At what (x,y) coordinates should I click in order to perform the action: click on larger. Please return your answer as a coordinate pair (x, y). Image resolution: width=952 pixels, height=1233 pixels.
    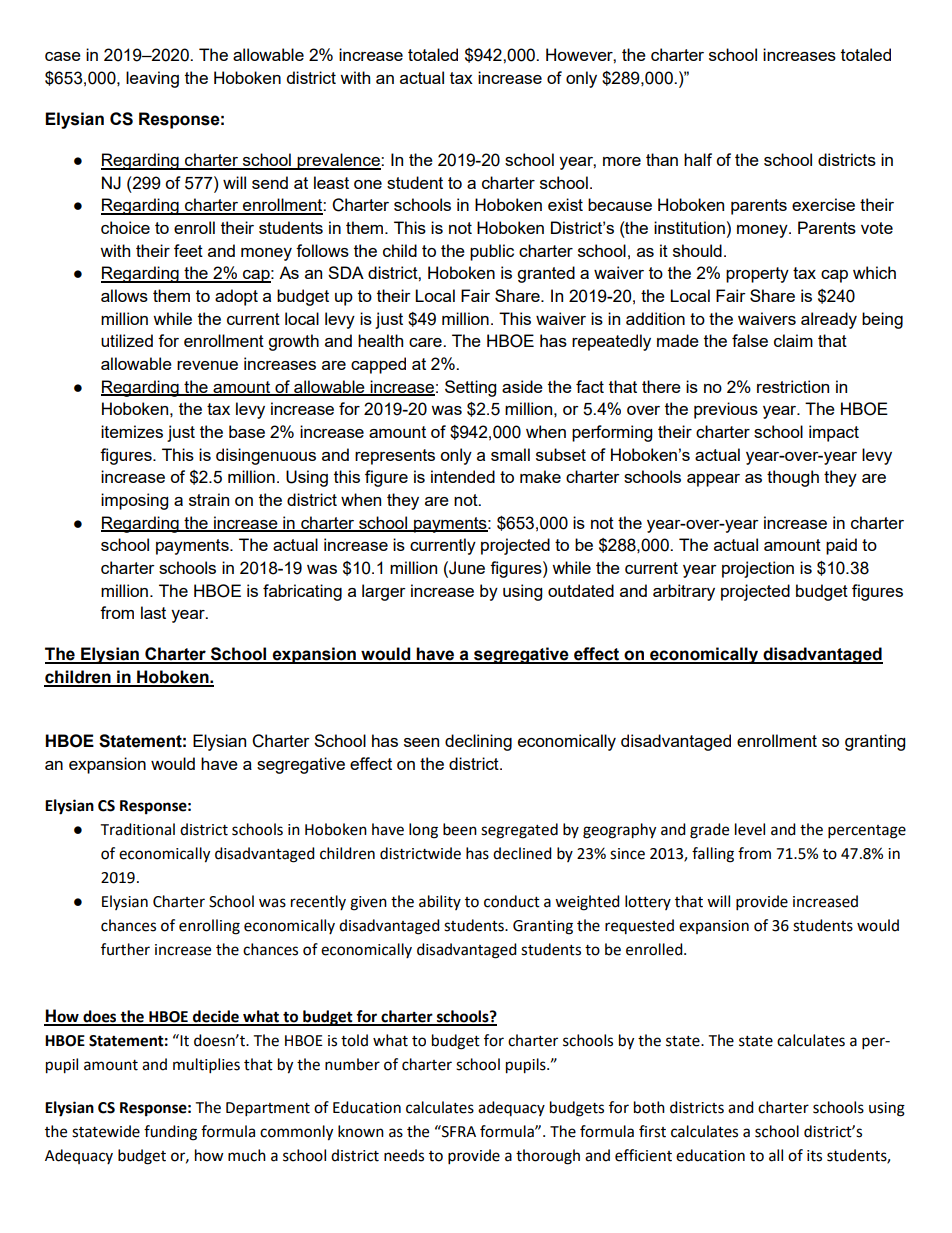
    Looking at the image, I should click on (384, 592).
